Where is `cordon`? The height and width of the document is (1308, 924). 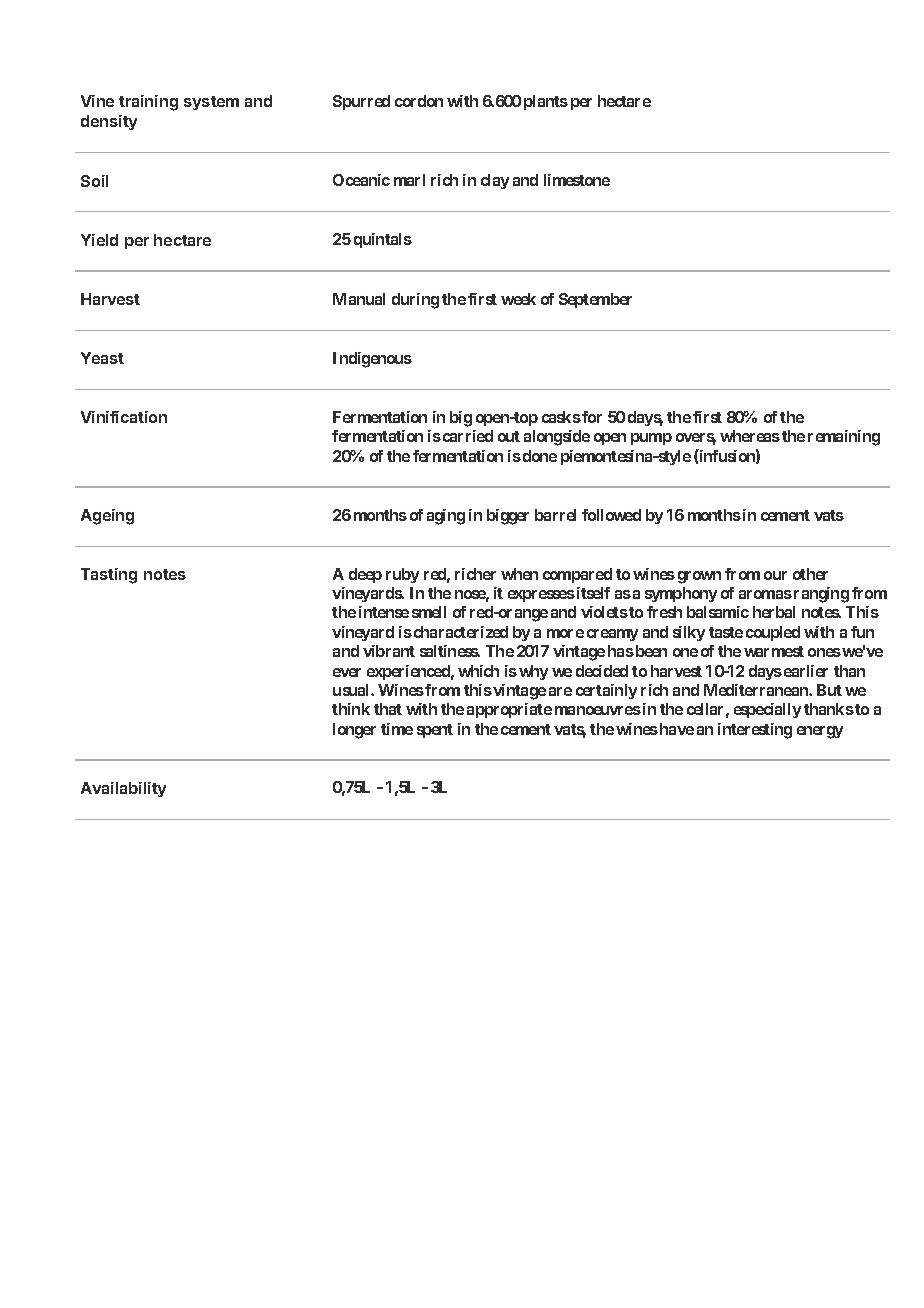
cordon is located at coordinates (419, 101).
